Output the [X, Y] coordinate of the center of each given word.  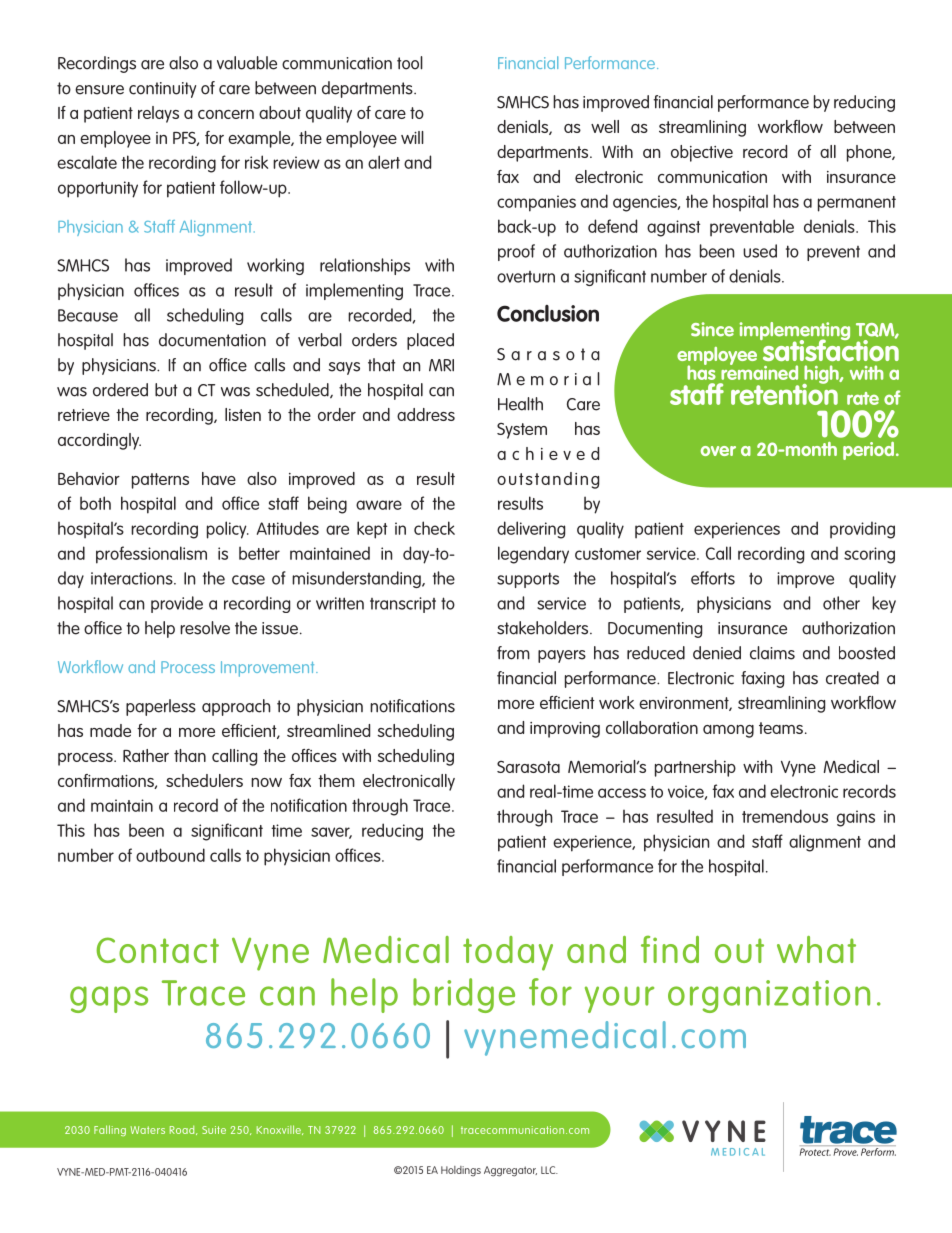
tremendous [785, 816]
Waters [148, 1130]
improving [565, 730]
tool [410, 63]
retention [785, 393]
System [522, 431]
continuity [162, 90]
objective [702, 153]
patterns [160, 481]
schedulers [204, 780]
